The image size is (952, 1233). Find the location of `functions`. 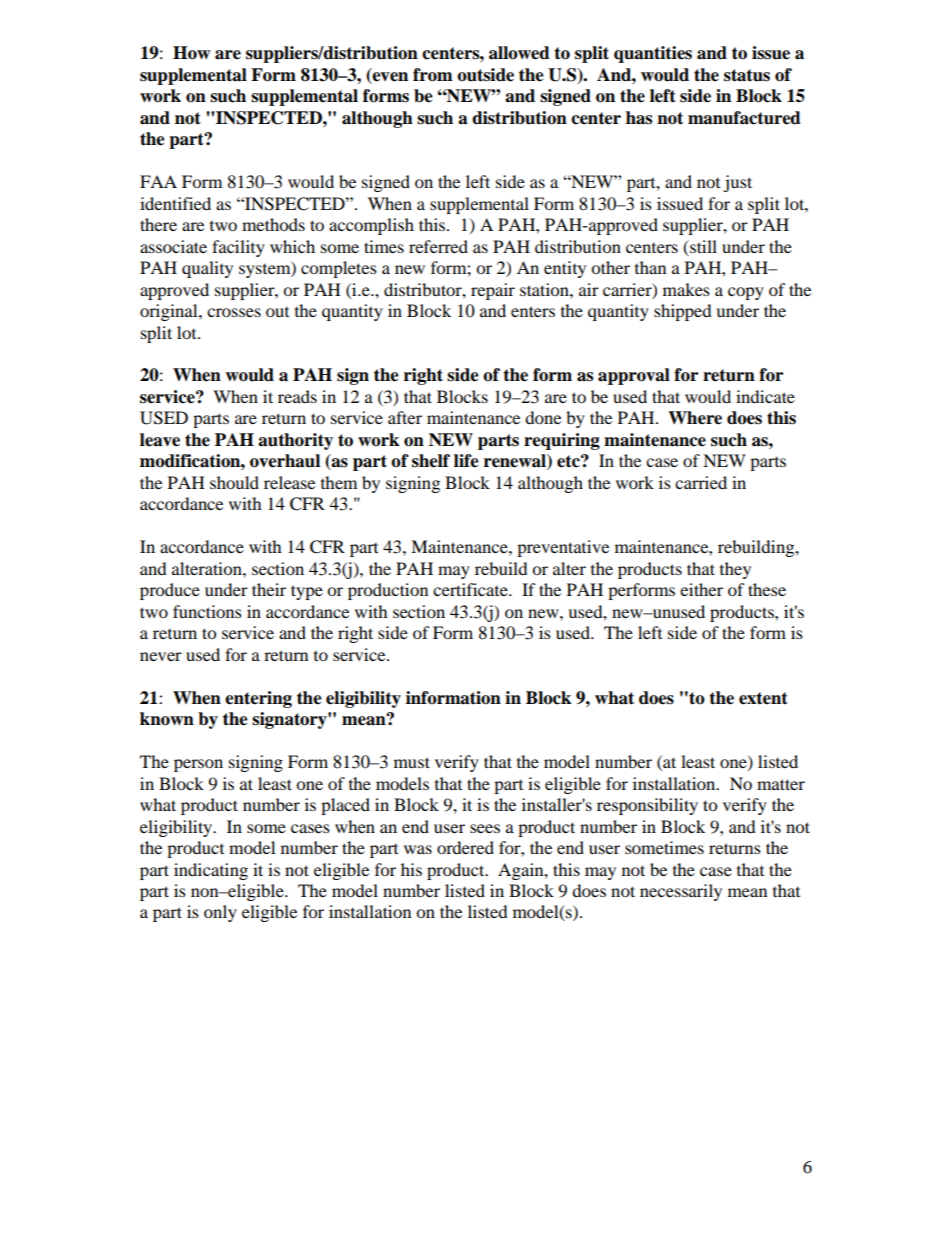

functions is located at coordinates (207, 611).
